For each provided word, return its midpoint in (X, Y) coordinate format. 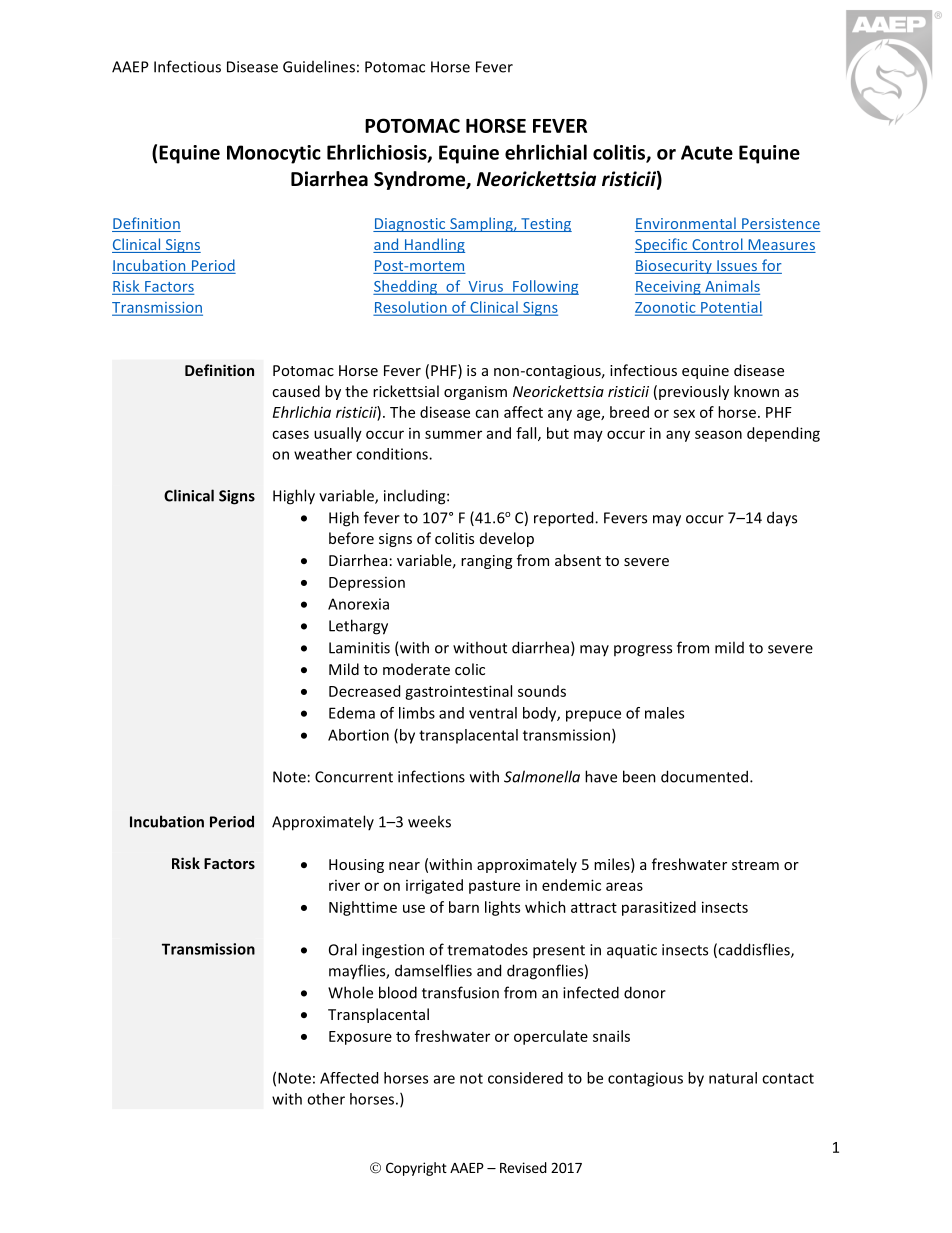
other (326, 1099)
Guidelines (319, 66)
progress (643, 651)
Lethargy (358, 627)
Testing (545, 225)
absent (578, 560)
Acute (707, 152)
